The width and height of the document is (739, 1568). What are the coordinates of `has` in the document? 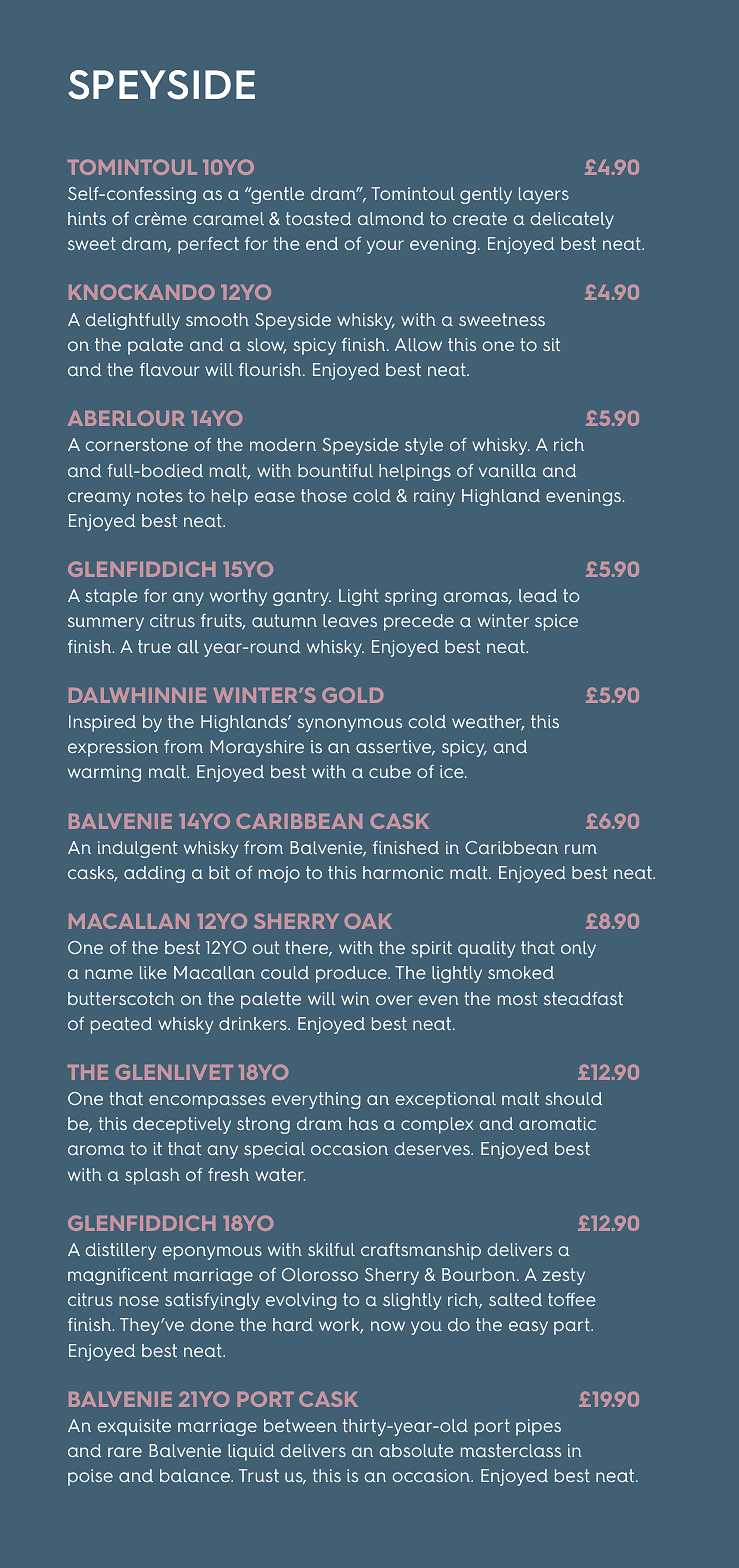 It's located at (363, 1123).
